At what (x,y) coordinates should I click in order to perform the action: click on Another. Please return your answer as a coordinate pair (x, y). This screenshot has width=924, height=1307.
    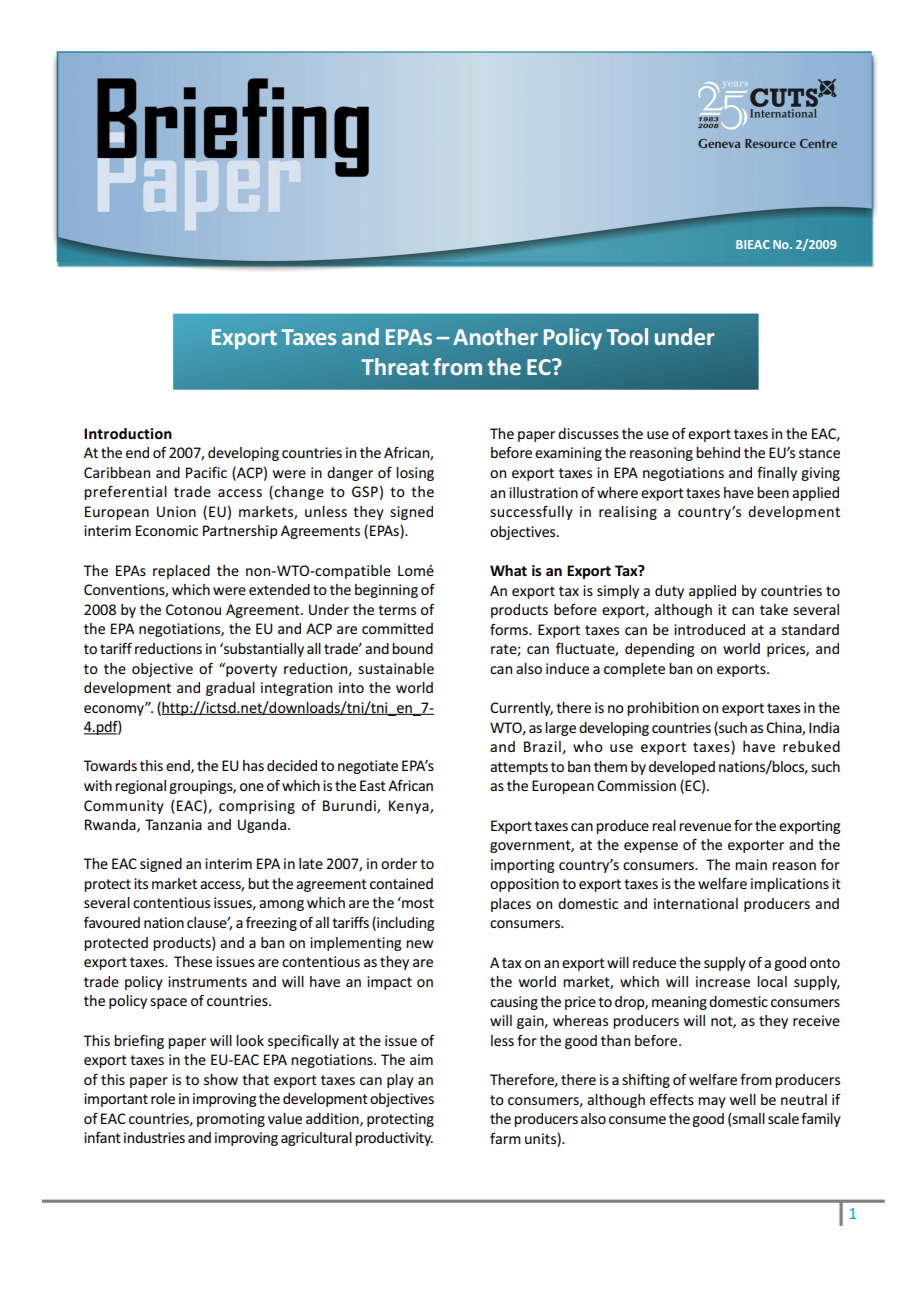
    Looking at the image, I should click on (495, 336).
